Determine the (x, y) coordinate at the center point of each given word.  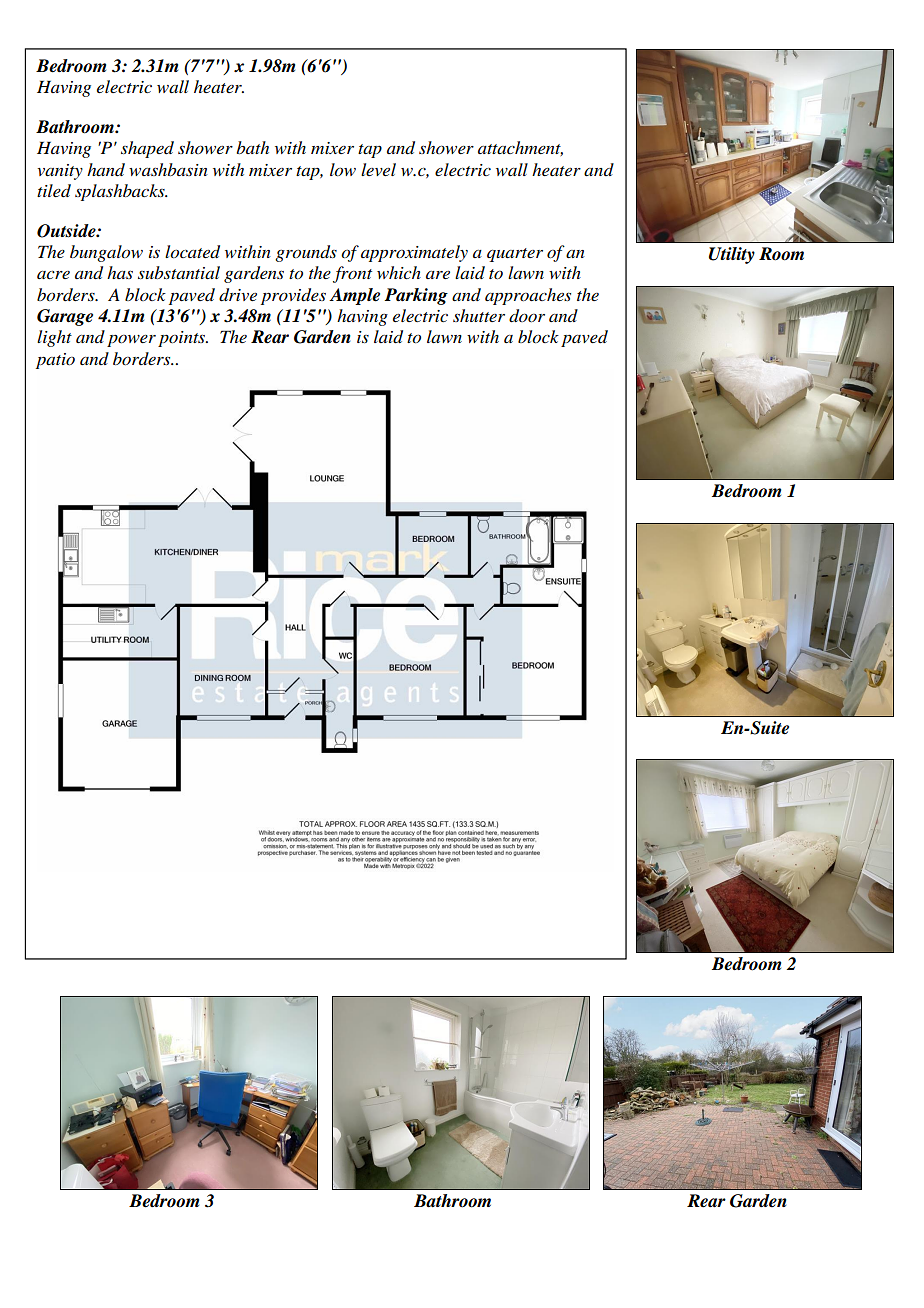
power (131, 341)
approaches (528, 296)
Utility (732, 255)
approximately (414, 253)
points (183, 339)
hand (106, 170)
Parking (416, 296)
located (192, 252)
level (378, 169)
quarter (515, 255)
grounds (306, 253)
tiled (54, 191)
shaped (147, 149)
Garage (65, 317)
